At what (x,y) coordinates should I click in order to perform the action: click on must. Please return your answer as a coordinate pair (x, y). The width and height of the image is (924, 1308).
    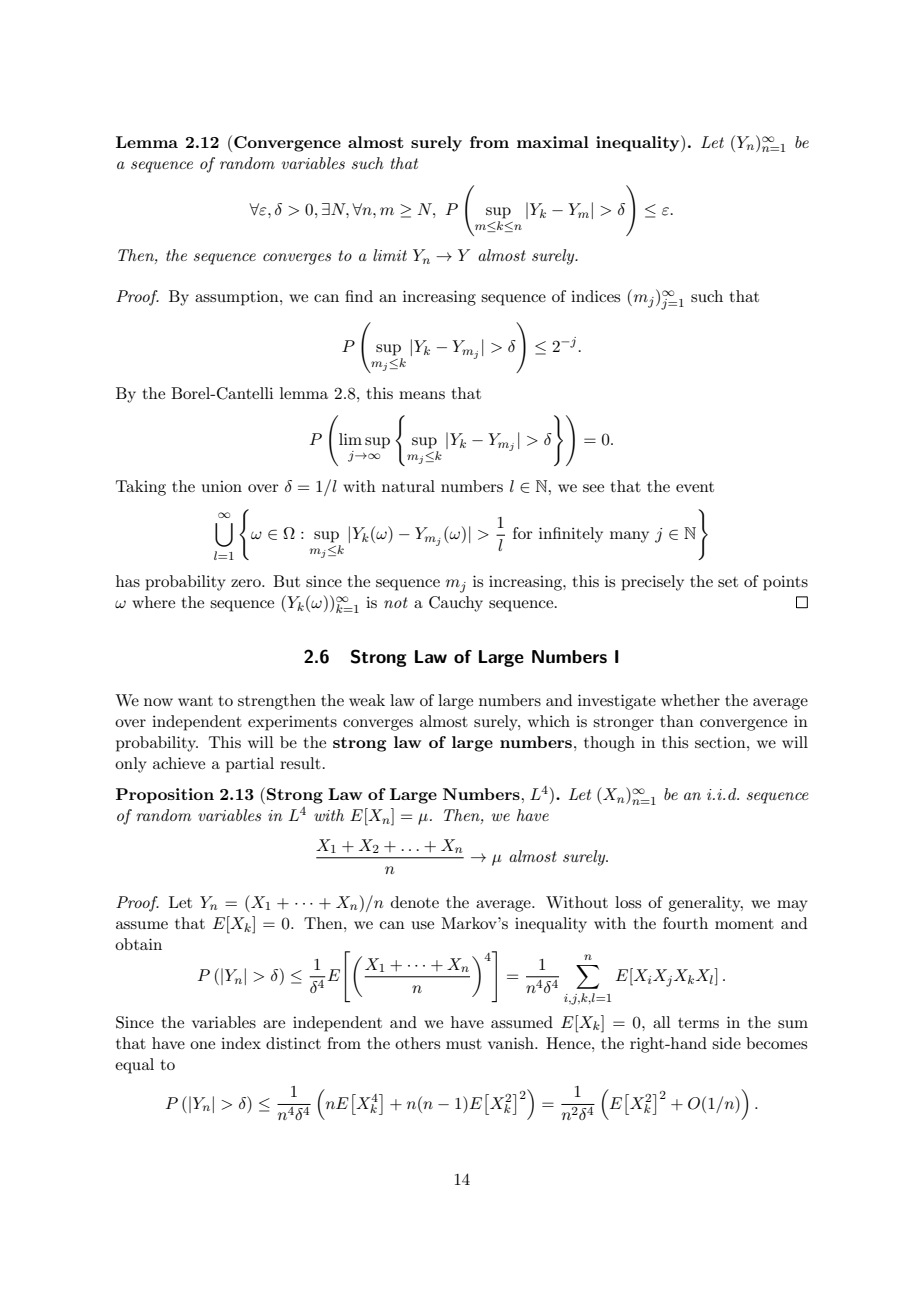
    Looking at the image, I should click on (464, 1044).
